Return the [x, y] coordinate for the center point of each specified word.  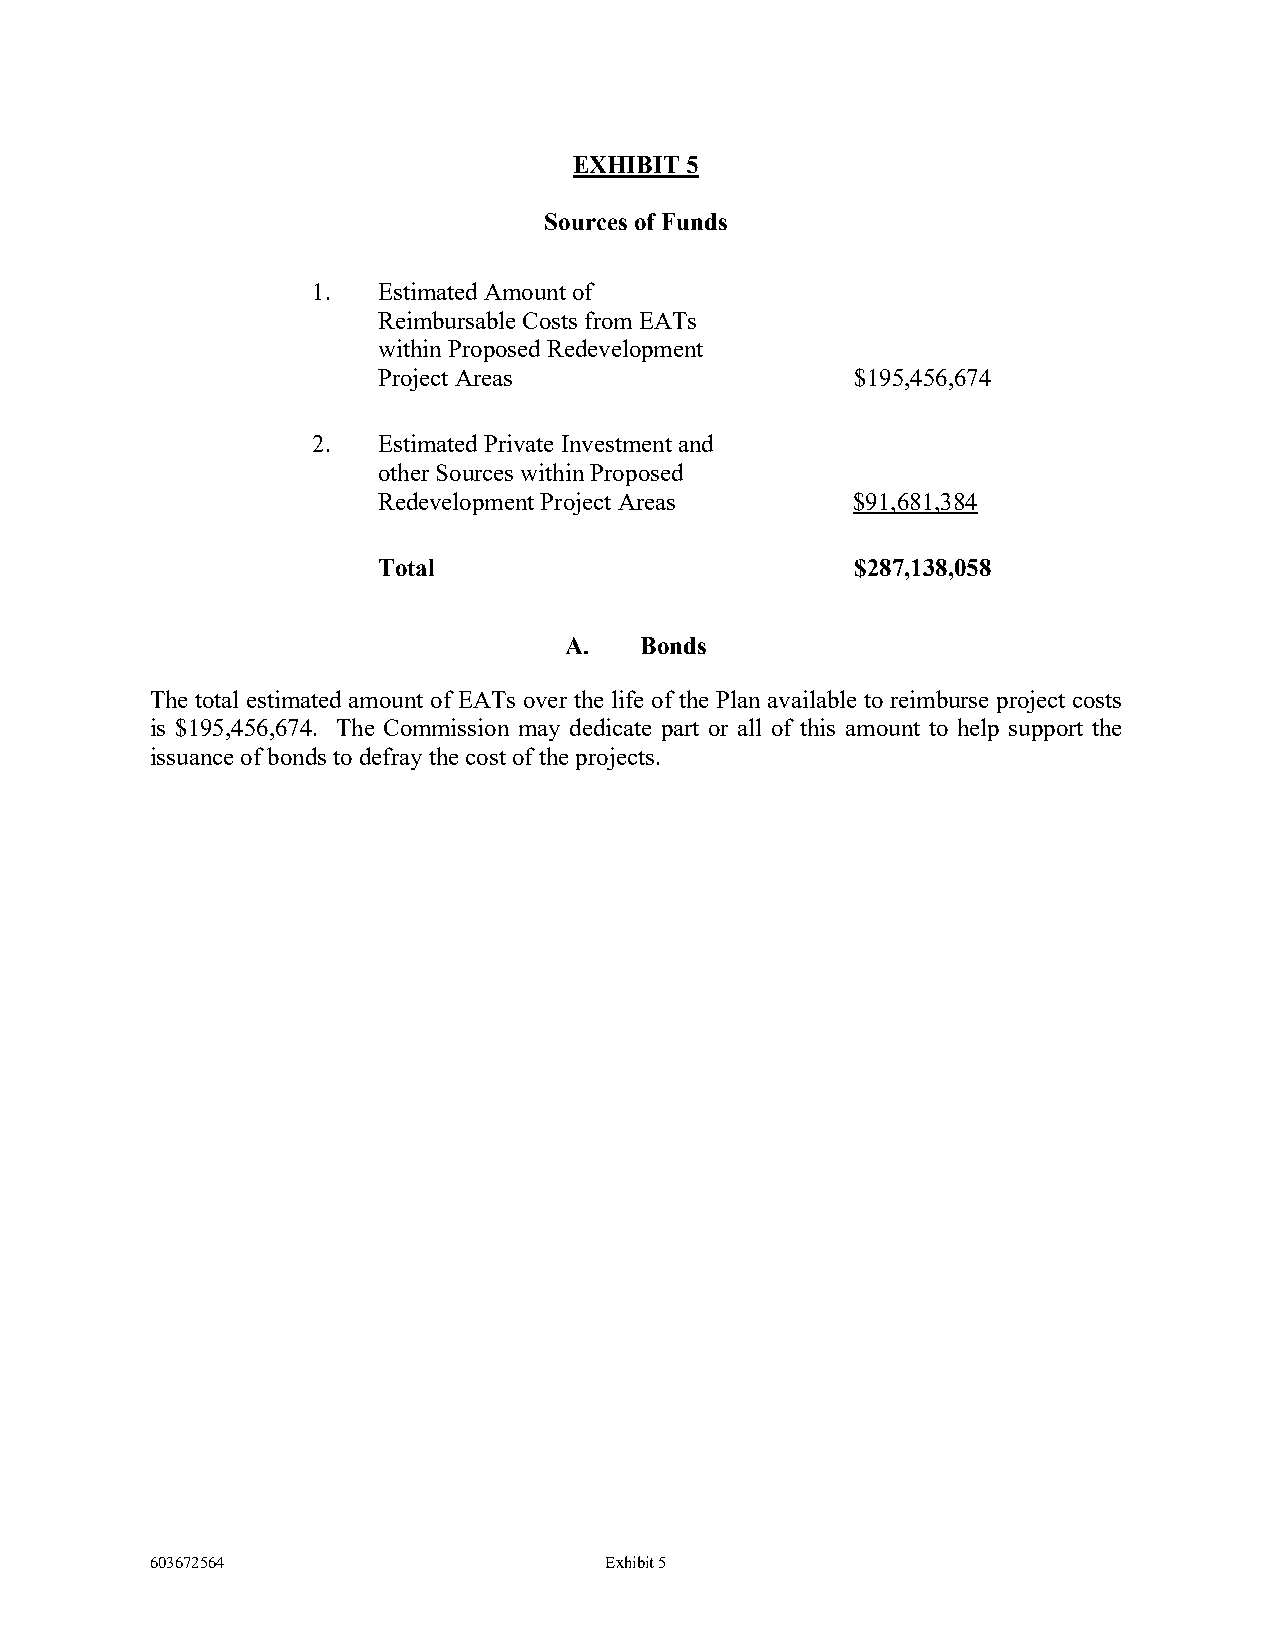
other [404, 472]
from [608, 320]
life [627, 699]
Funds [694, 221]
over [545, 702]
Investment [617, 443]
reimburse [939, 699]
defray [391, 758]
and [696, 443]
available [812, 699]
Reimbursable [446, 320]
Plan [738, 699]
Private [518, 443]
